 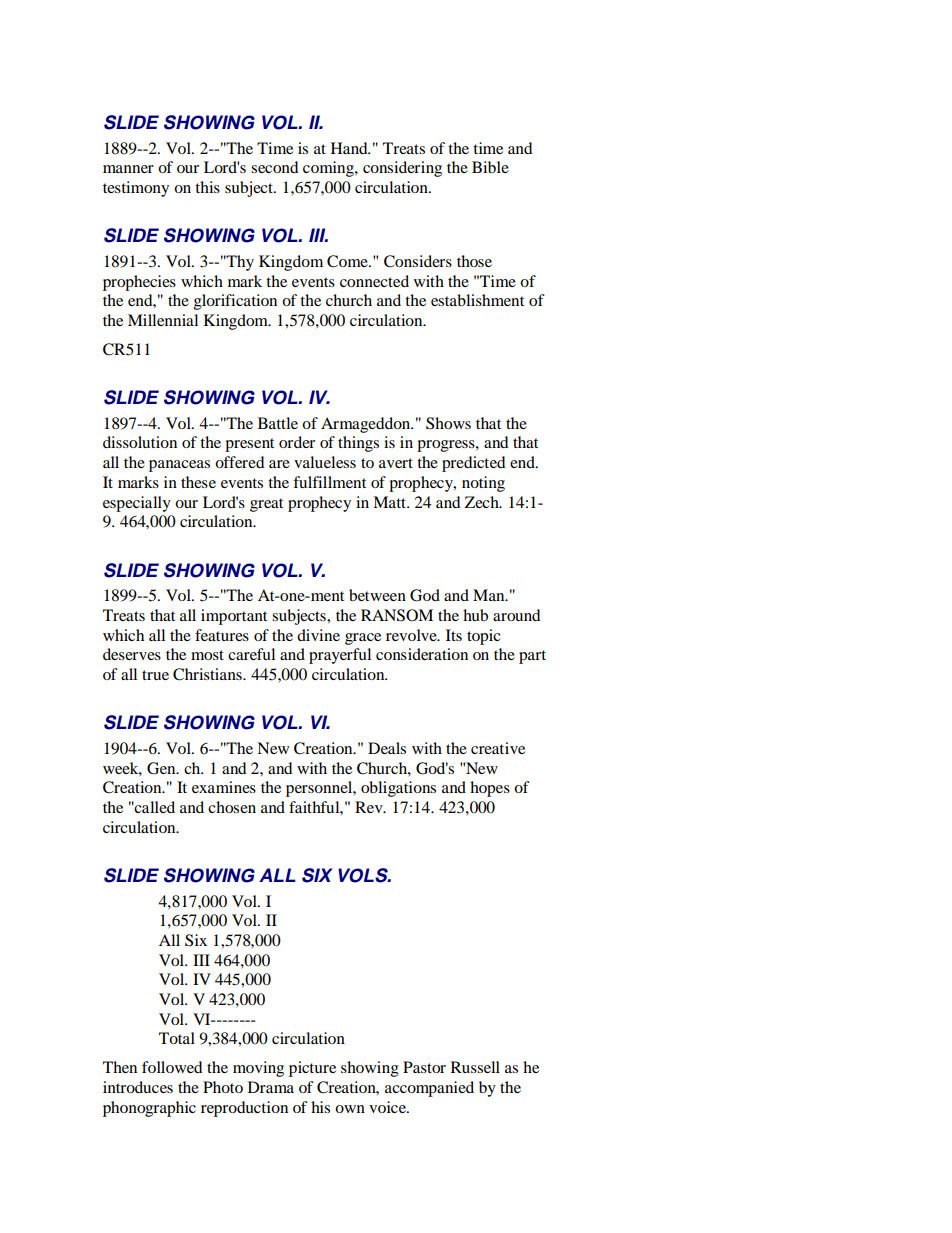 I want to click on Bible, so click(x=490, y=167).
